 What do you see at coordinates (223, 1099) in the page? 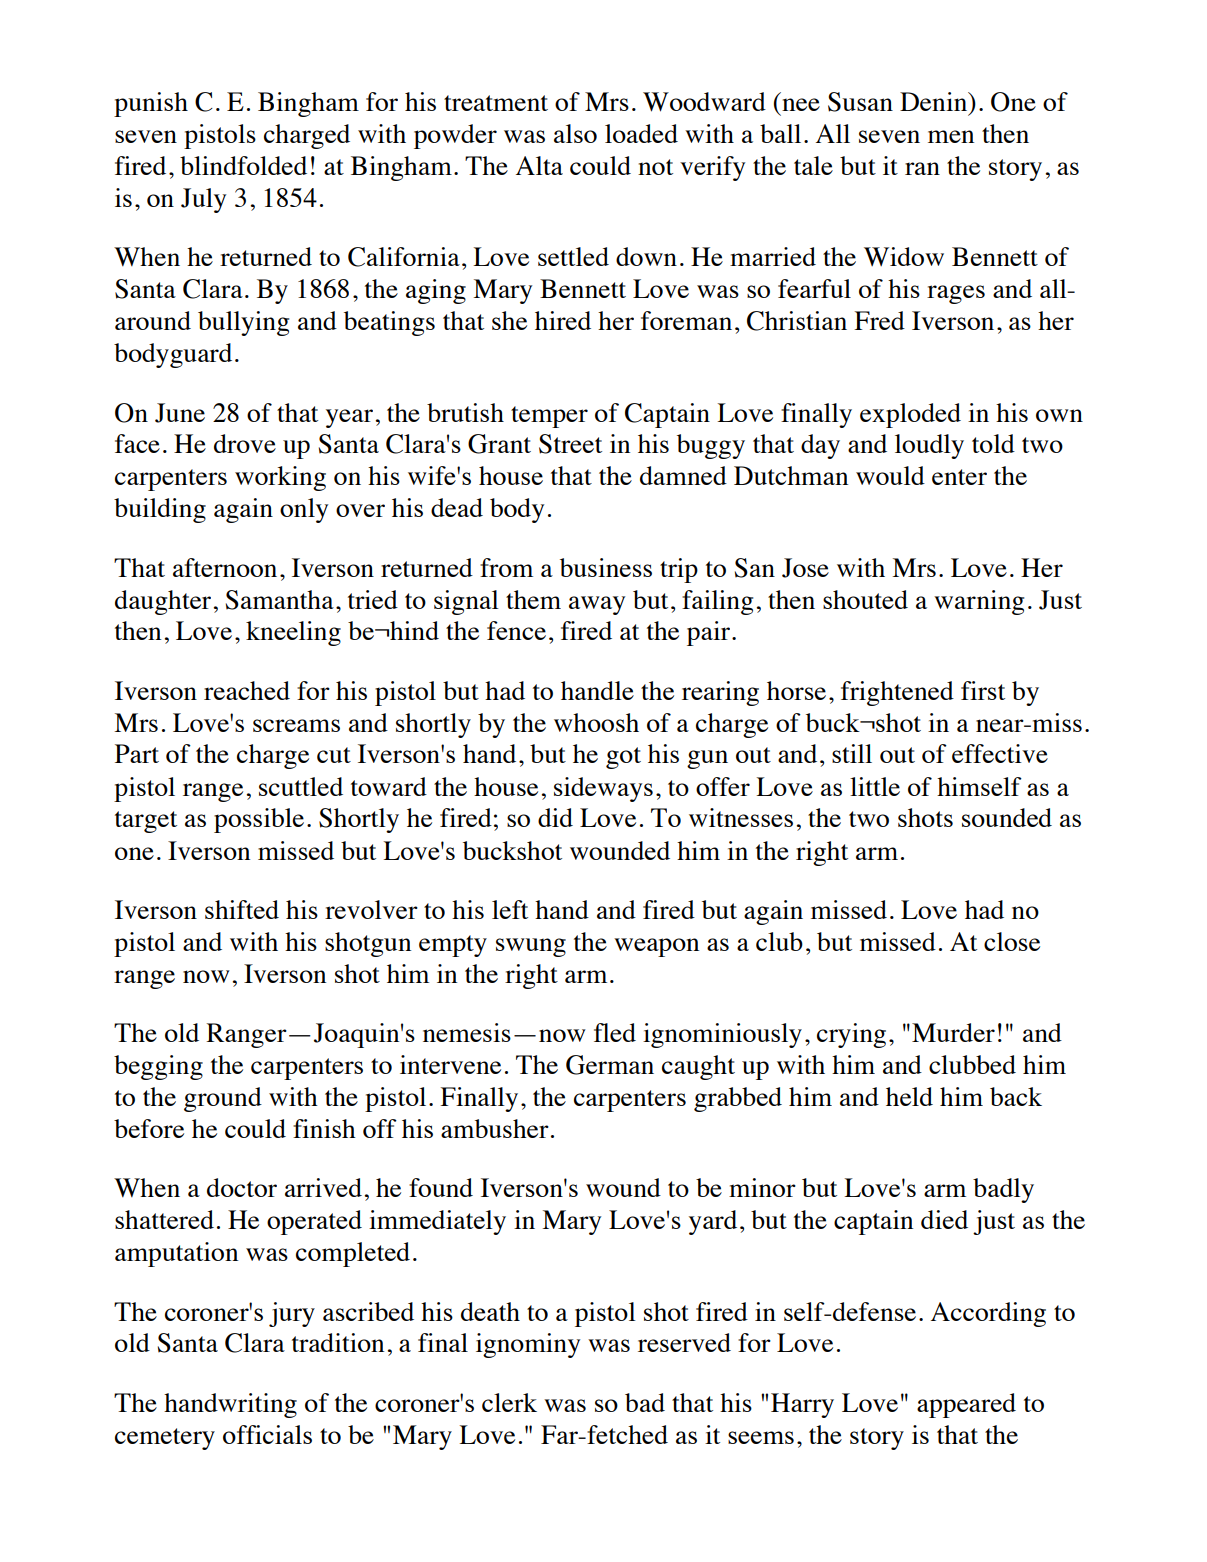
I see `ground` at bounding box center [223, 1099].
